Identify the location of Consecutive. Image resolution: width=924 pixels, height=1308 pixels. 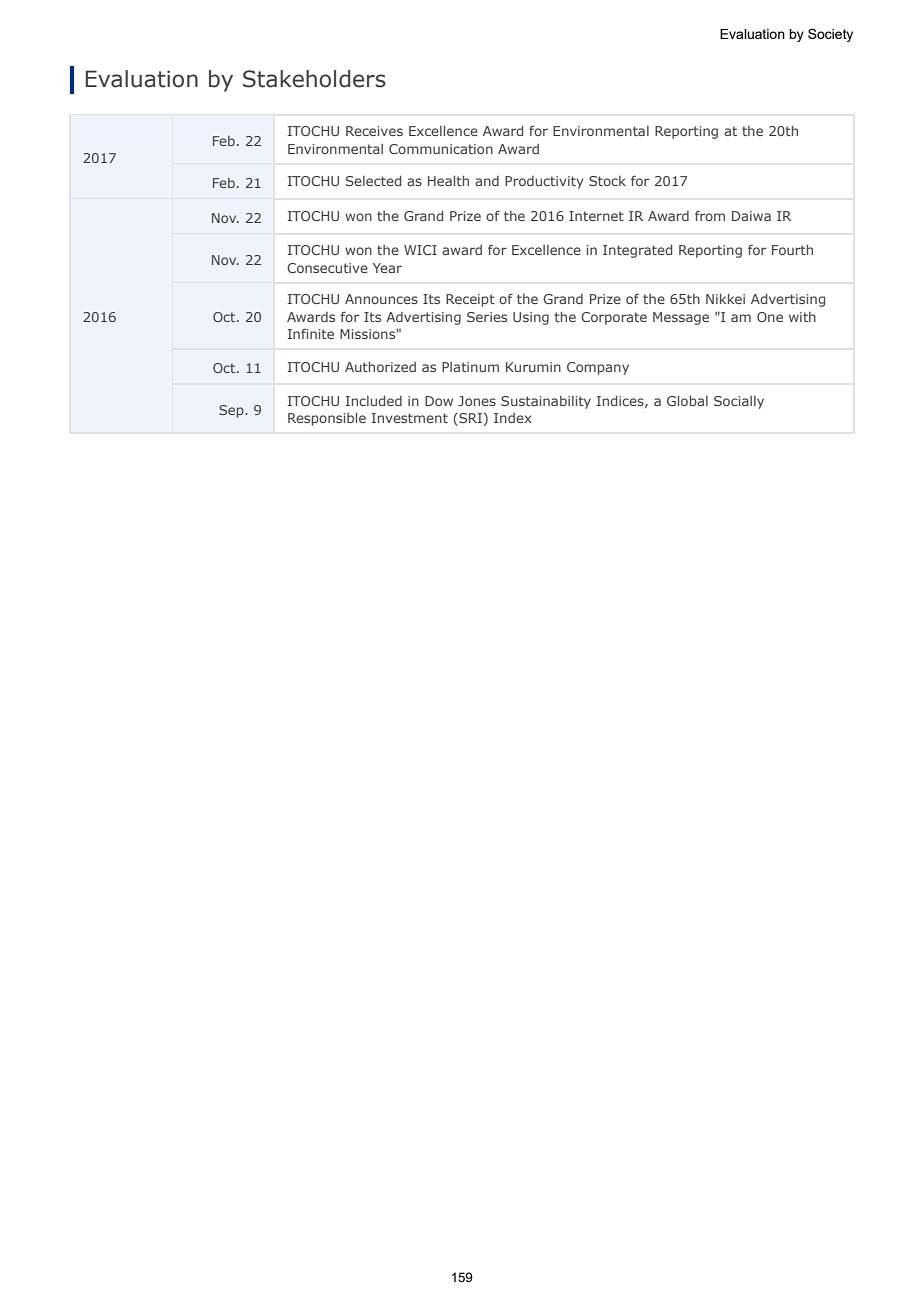
(327, 268).
